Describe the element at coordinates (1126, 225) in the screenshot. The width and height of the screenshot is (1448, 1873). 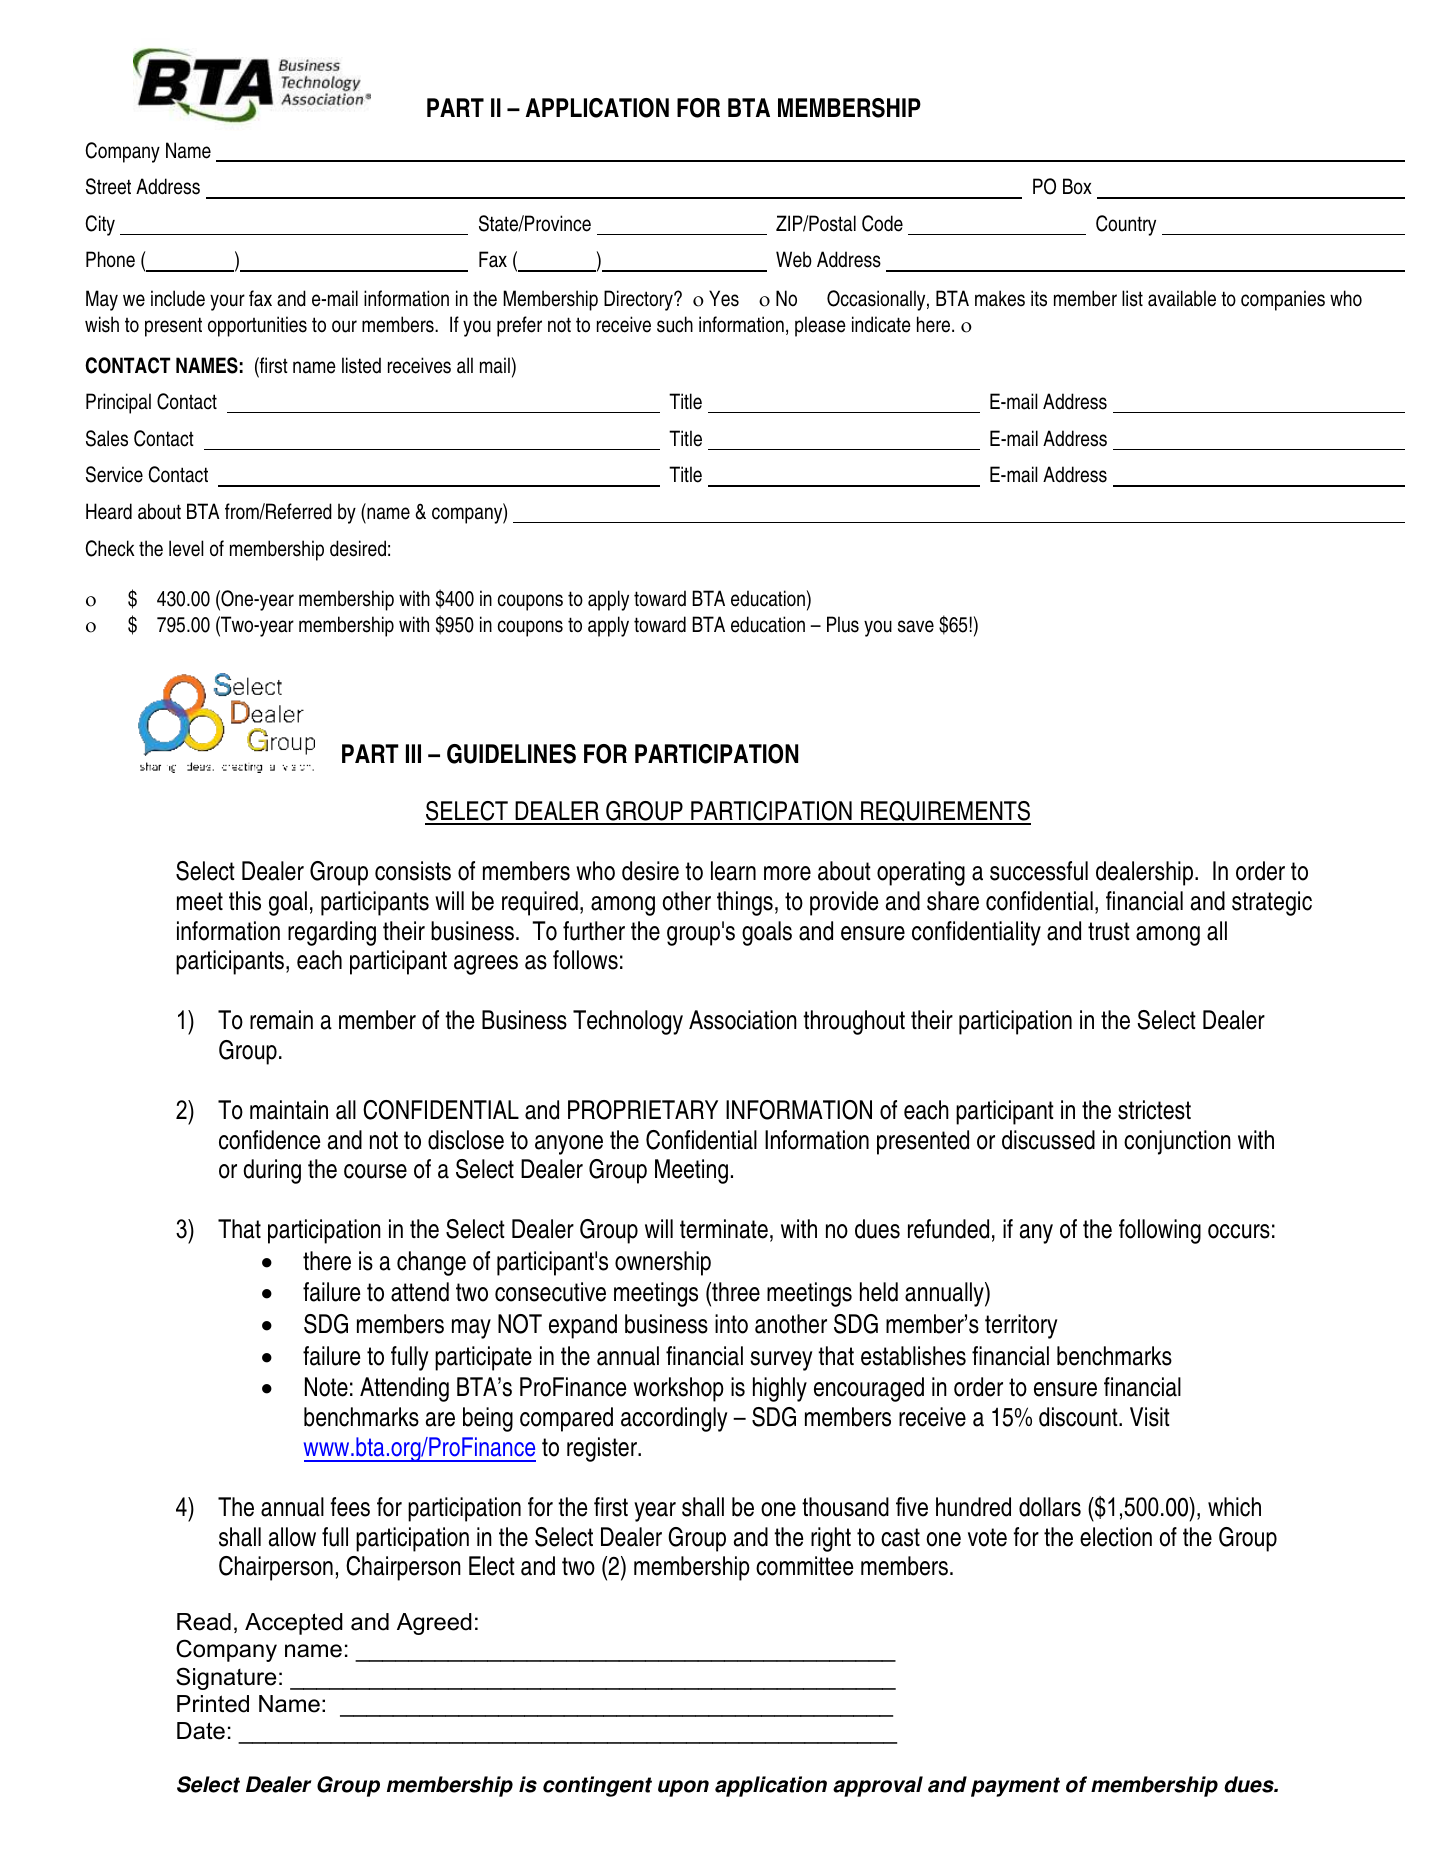
I see `Country` at that location.
